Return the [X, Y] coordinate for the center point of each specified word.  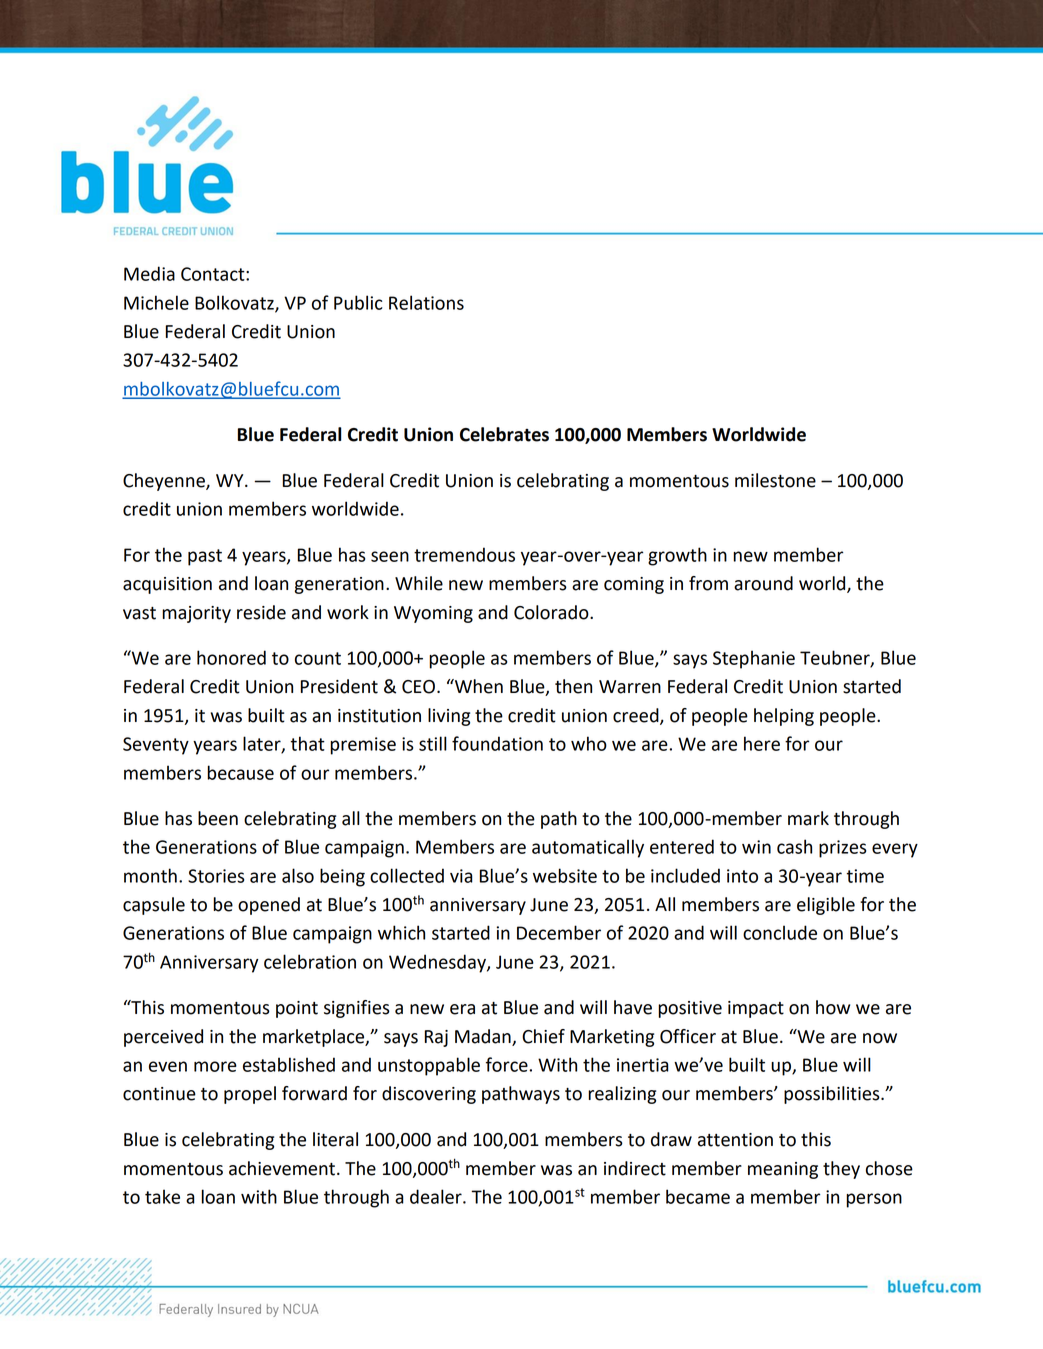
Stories [216, 876]
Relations [426, 302]
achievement [282, 1168]
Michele [156, 302]
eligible [826, 906]
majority [196, 614]
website [565, 875]
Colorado [552, 612]
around [763, 583]
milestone [775, 480]
